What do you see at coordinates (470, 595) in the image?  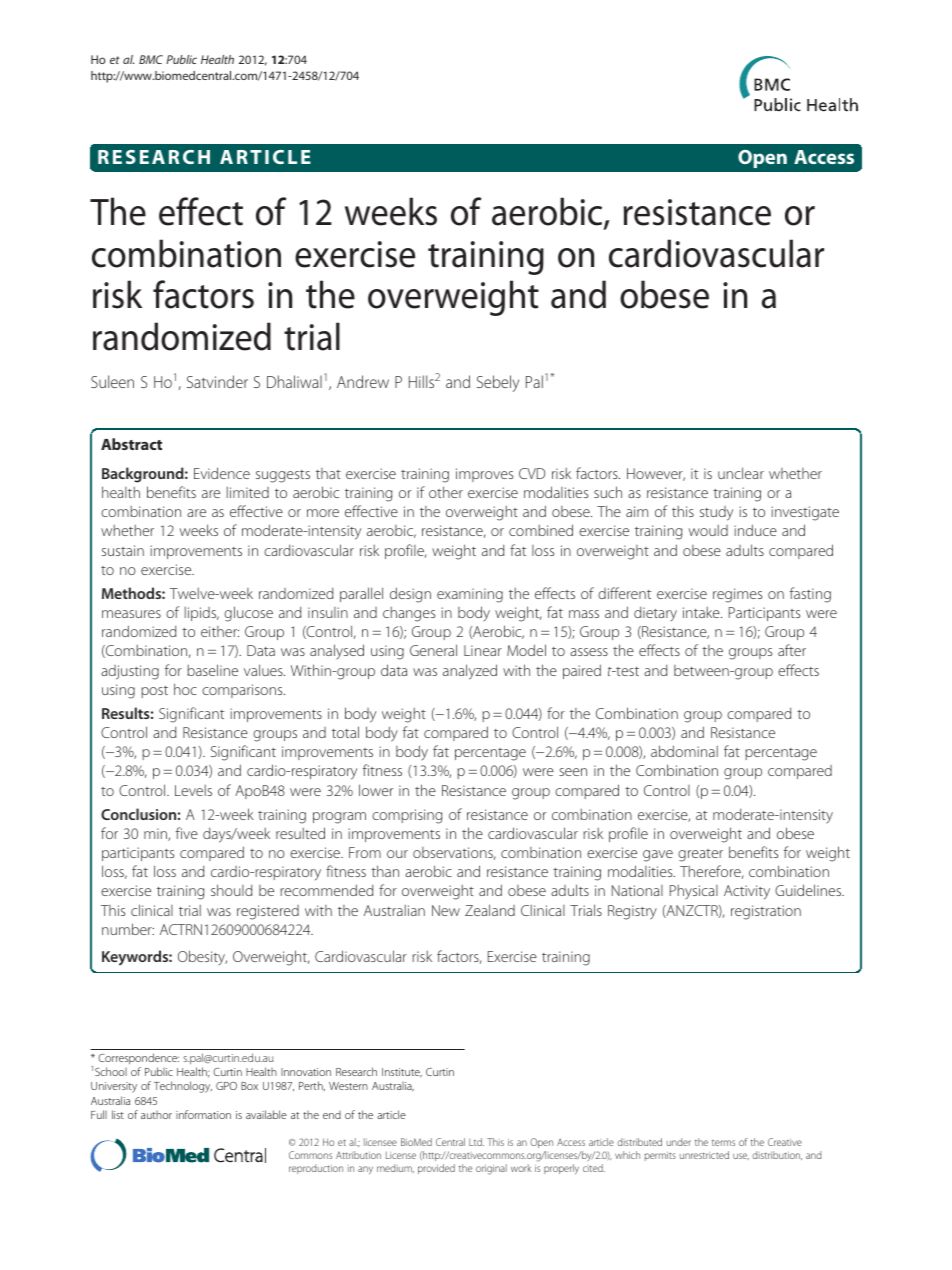 I see `examining` at bounding box center [470, 595].
